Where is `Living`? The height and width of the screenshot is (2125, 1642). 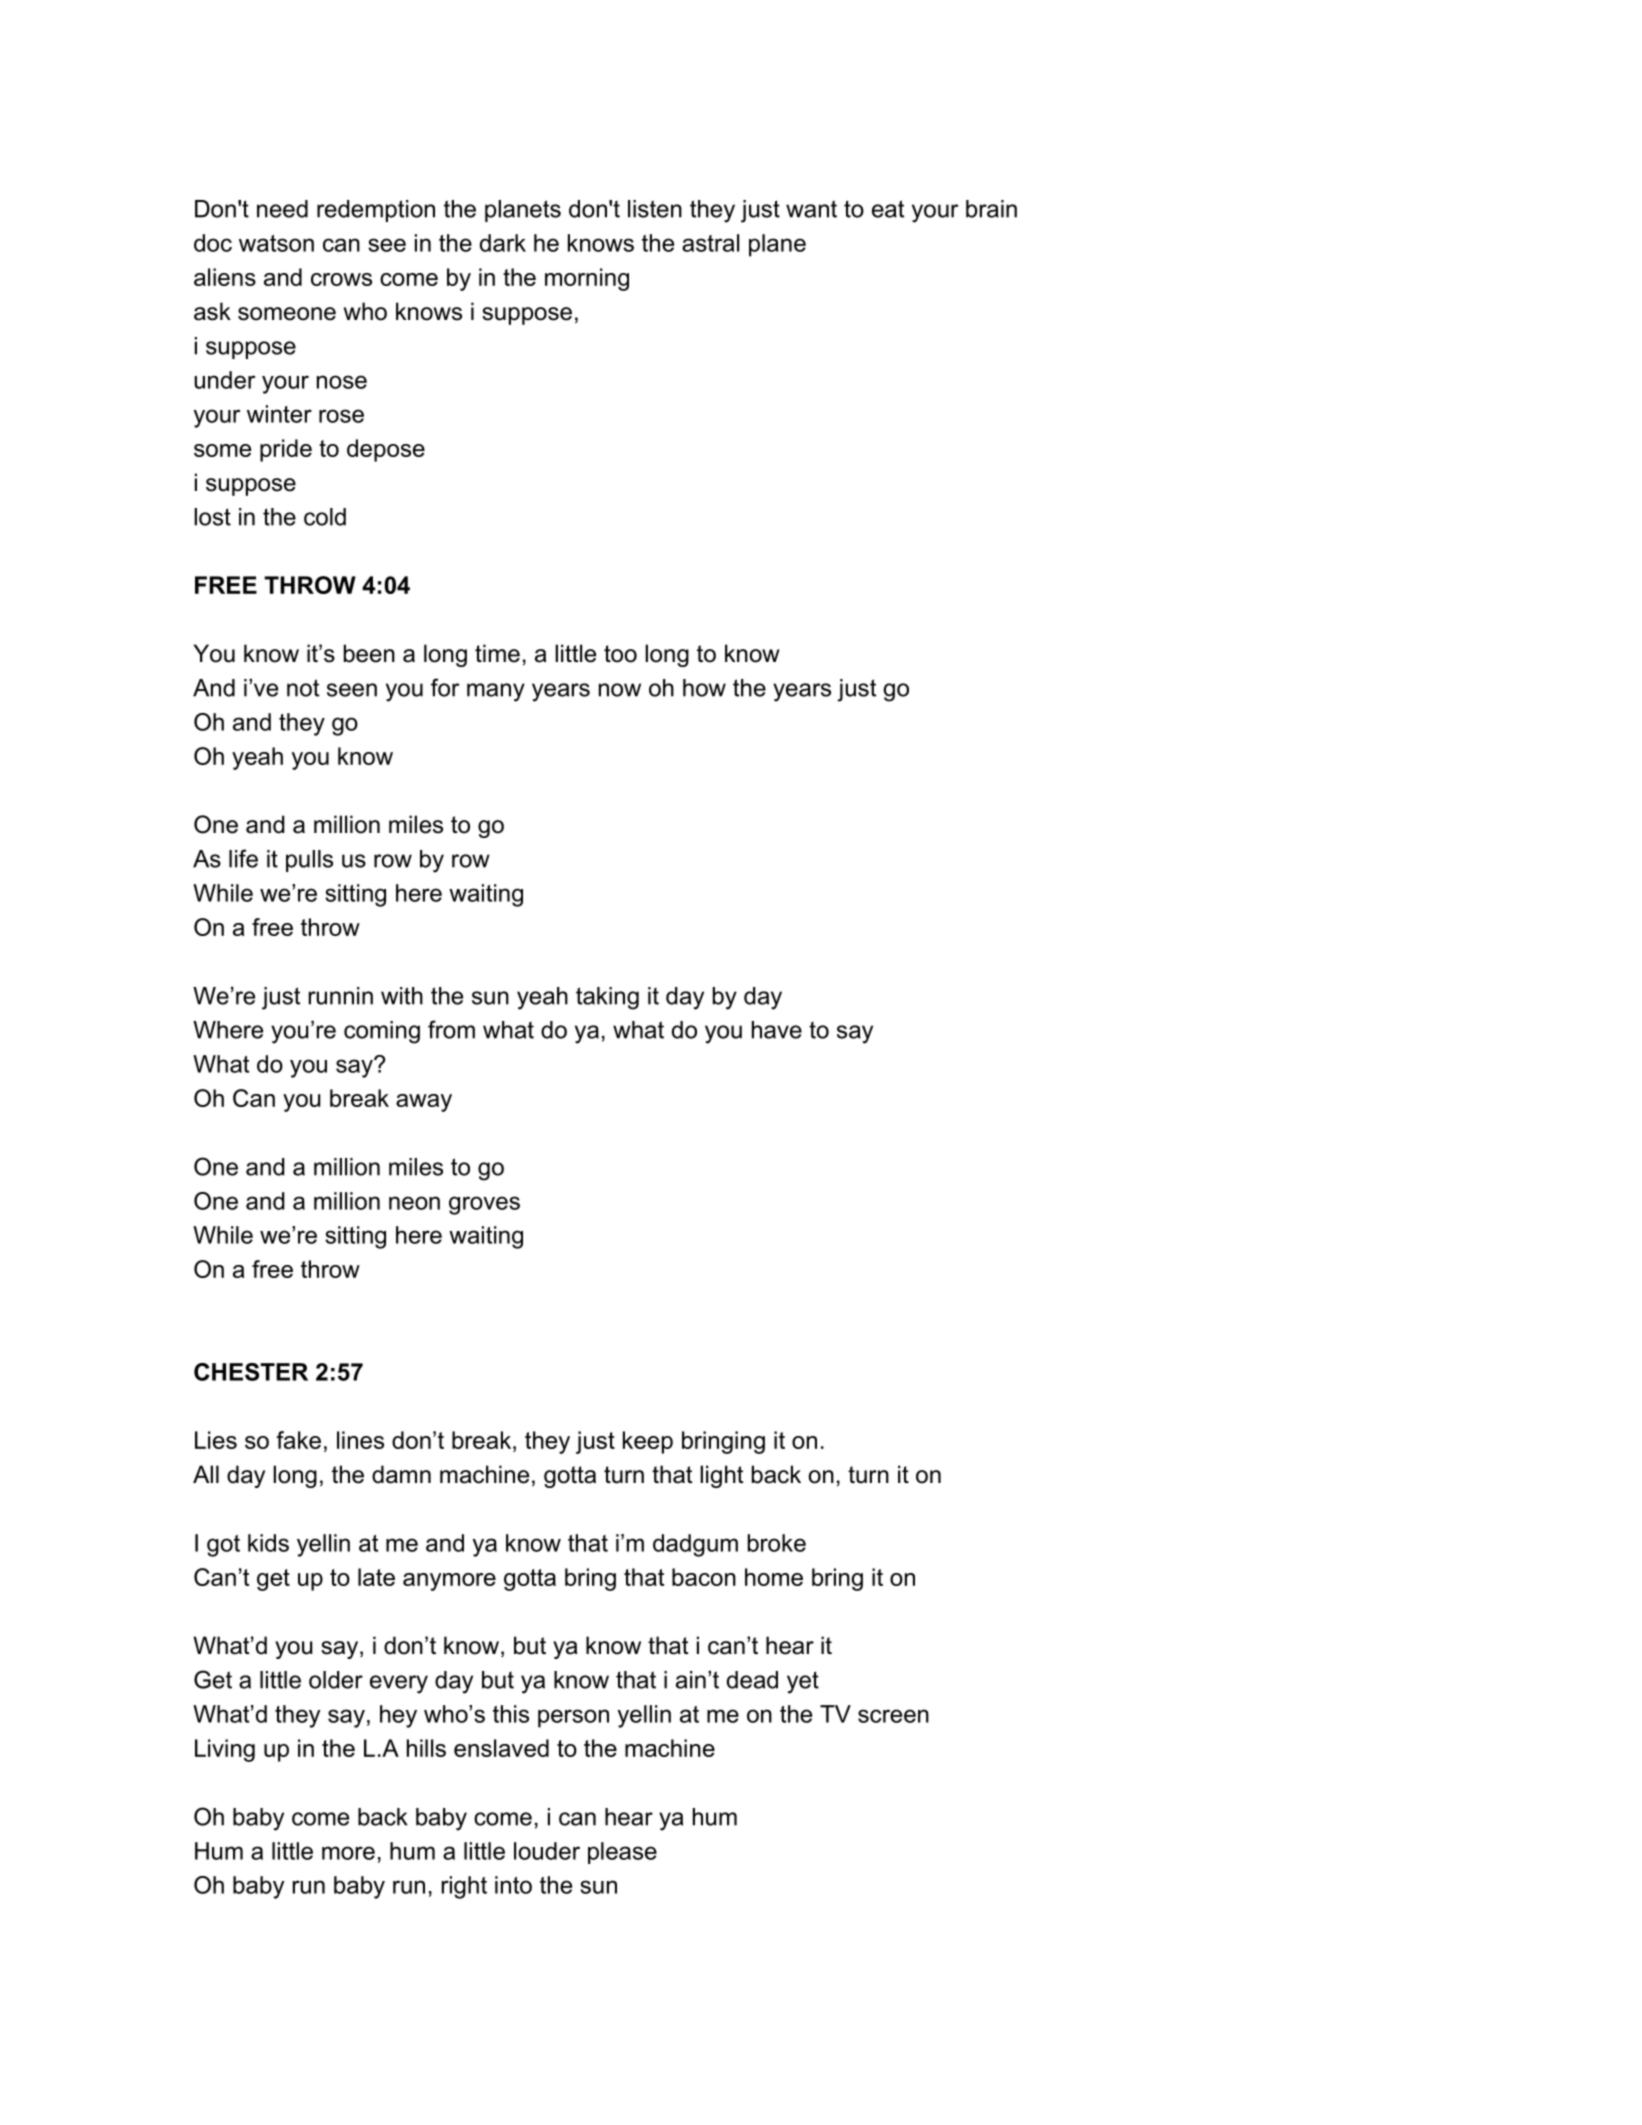 Living is located at coordinates (225, 1750).
